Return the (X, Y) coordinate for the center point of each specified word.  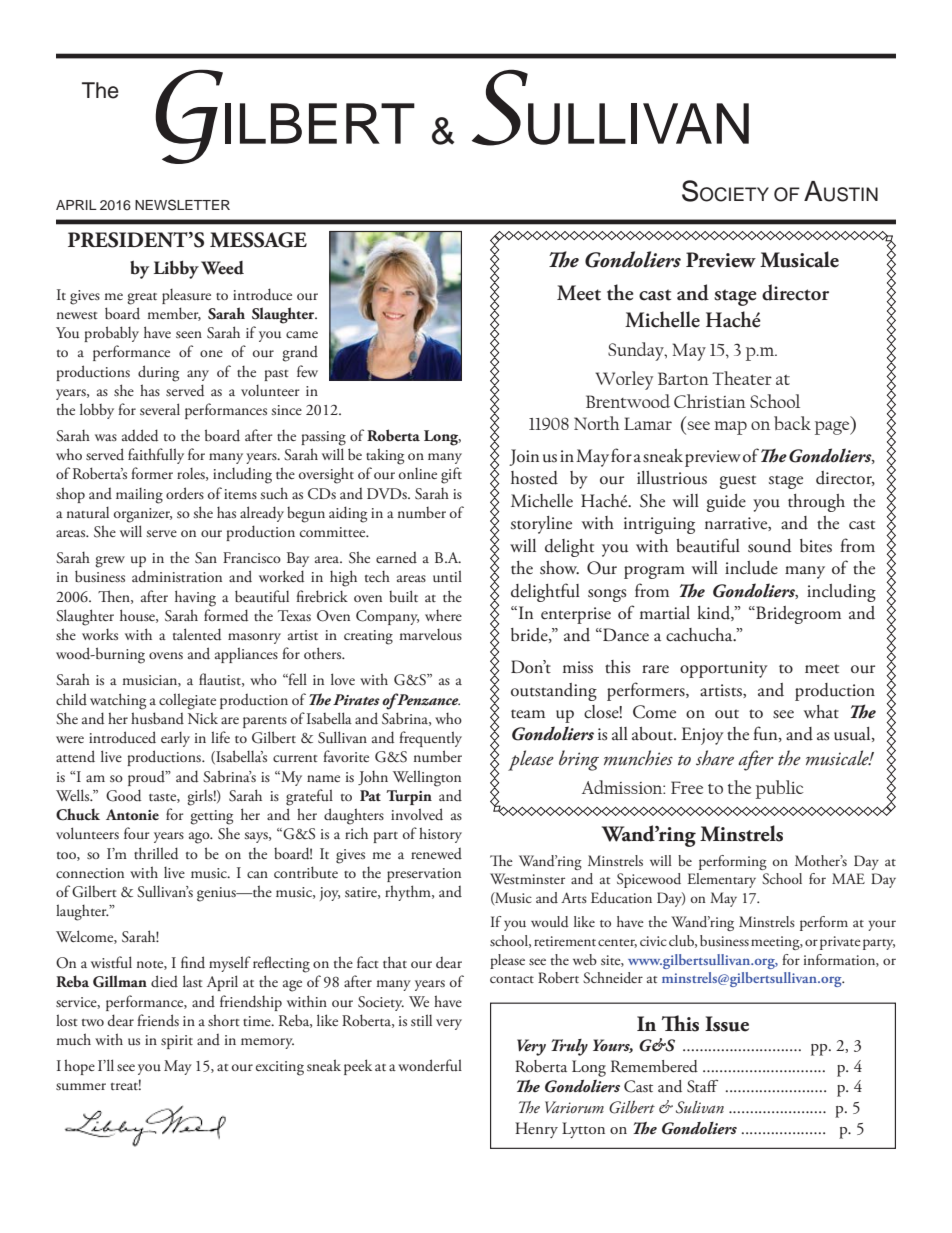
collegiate (187, 701)
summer (81, 1086)
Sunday (637, 351)
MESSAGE (258, 240)
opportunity (724, 669)
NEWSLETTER (182, 205)
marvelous (430, 635)
